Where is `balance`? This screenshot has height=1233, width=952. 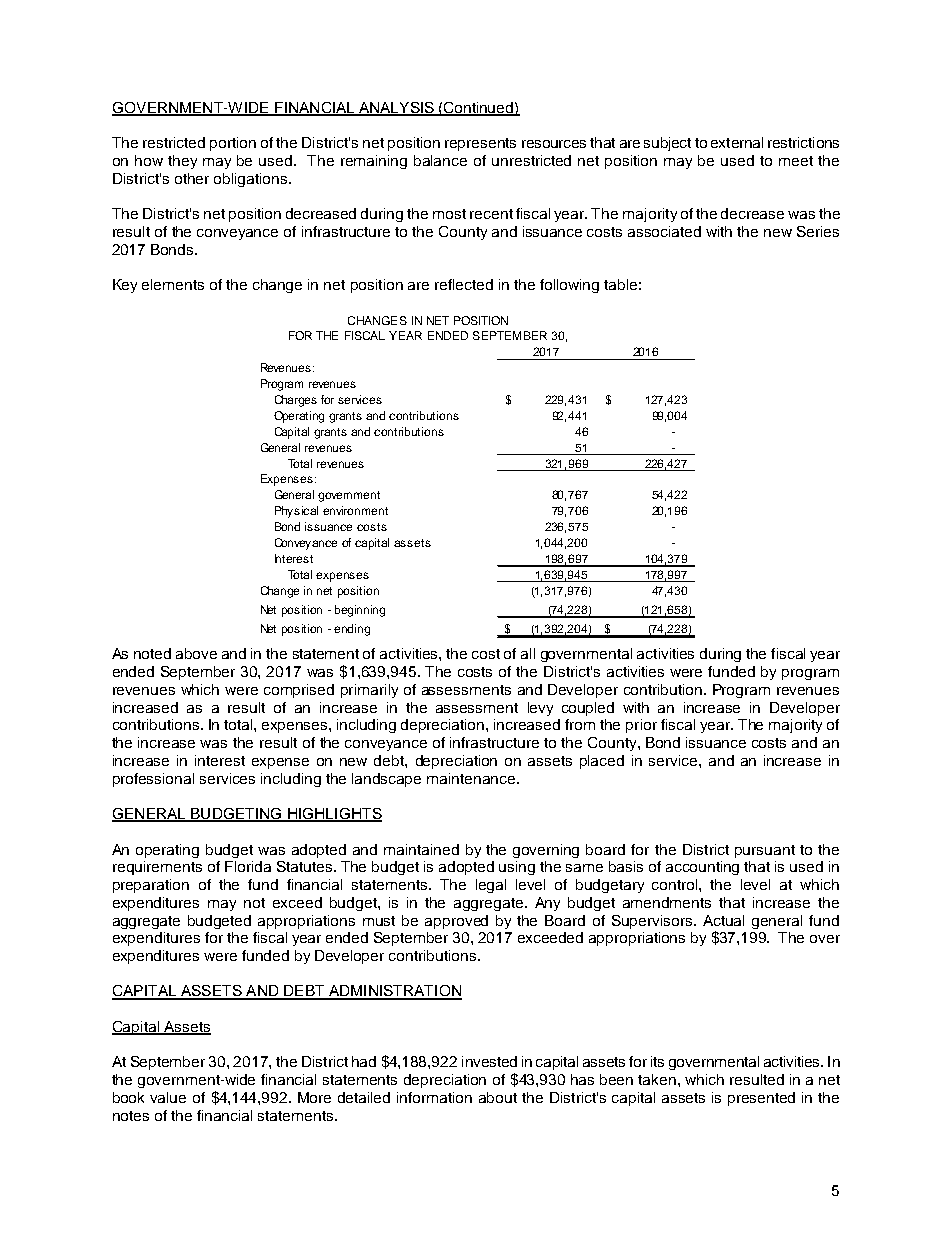
balance is located at coordinates (440, 160).
